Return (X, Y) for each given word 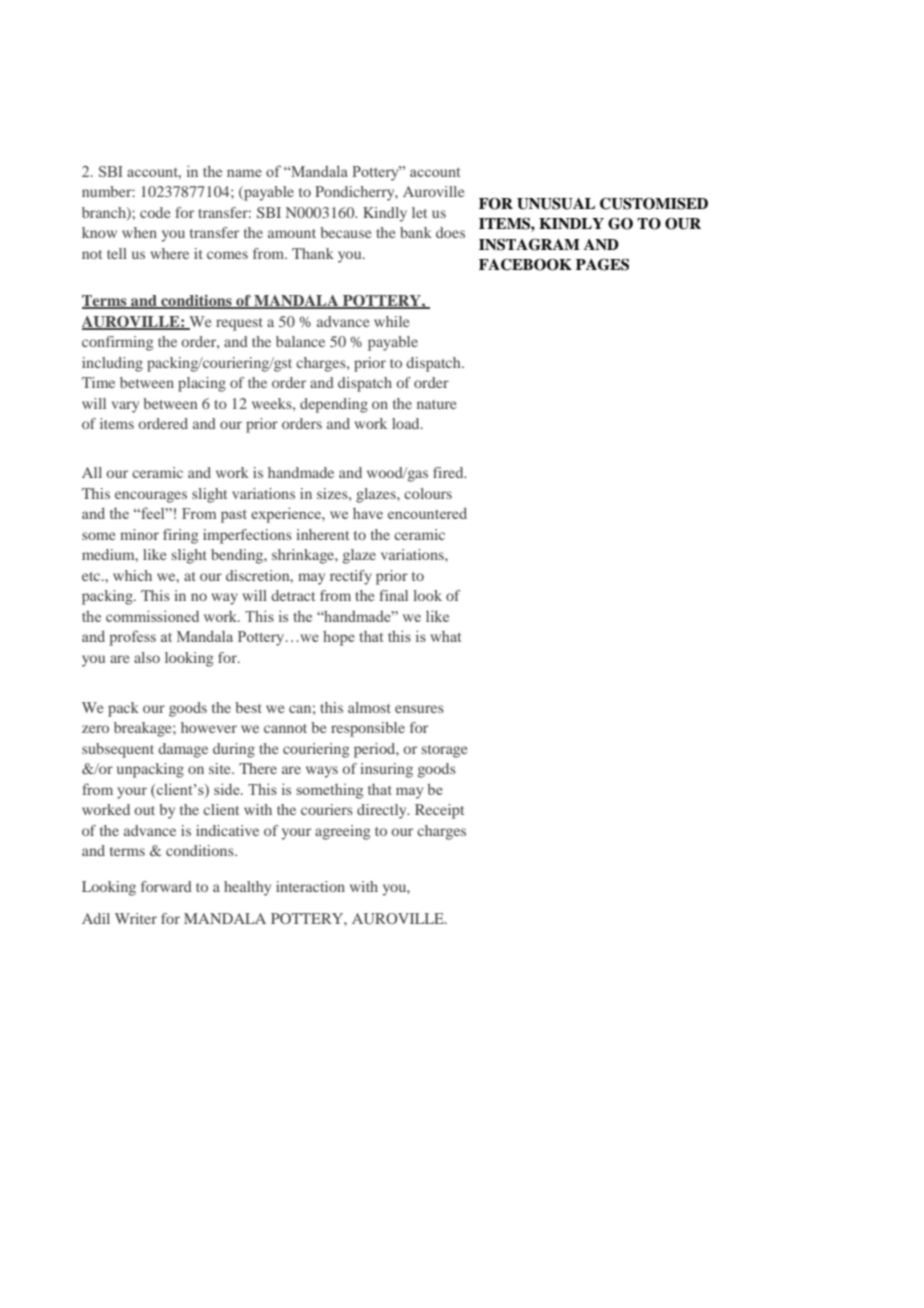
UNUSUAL (556, 204)
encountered (427, 513)
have (368, 513)
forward (166, 886)
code (155, 212)
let (419, 212)
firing (180, 536)
